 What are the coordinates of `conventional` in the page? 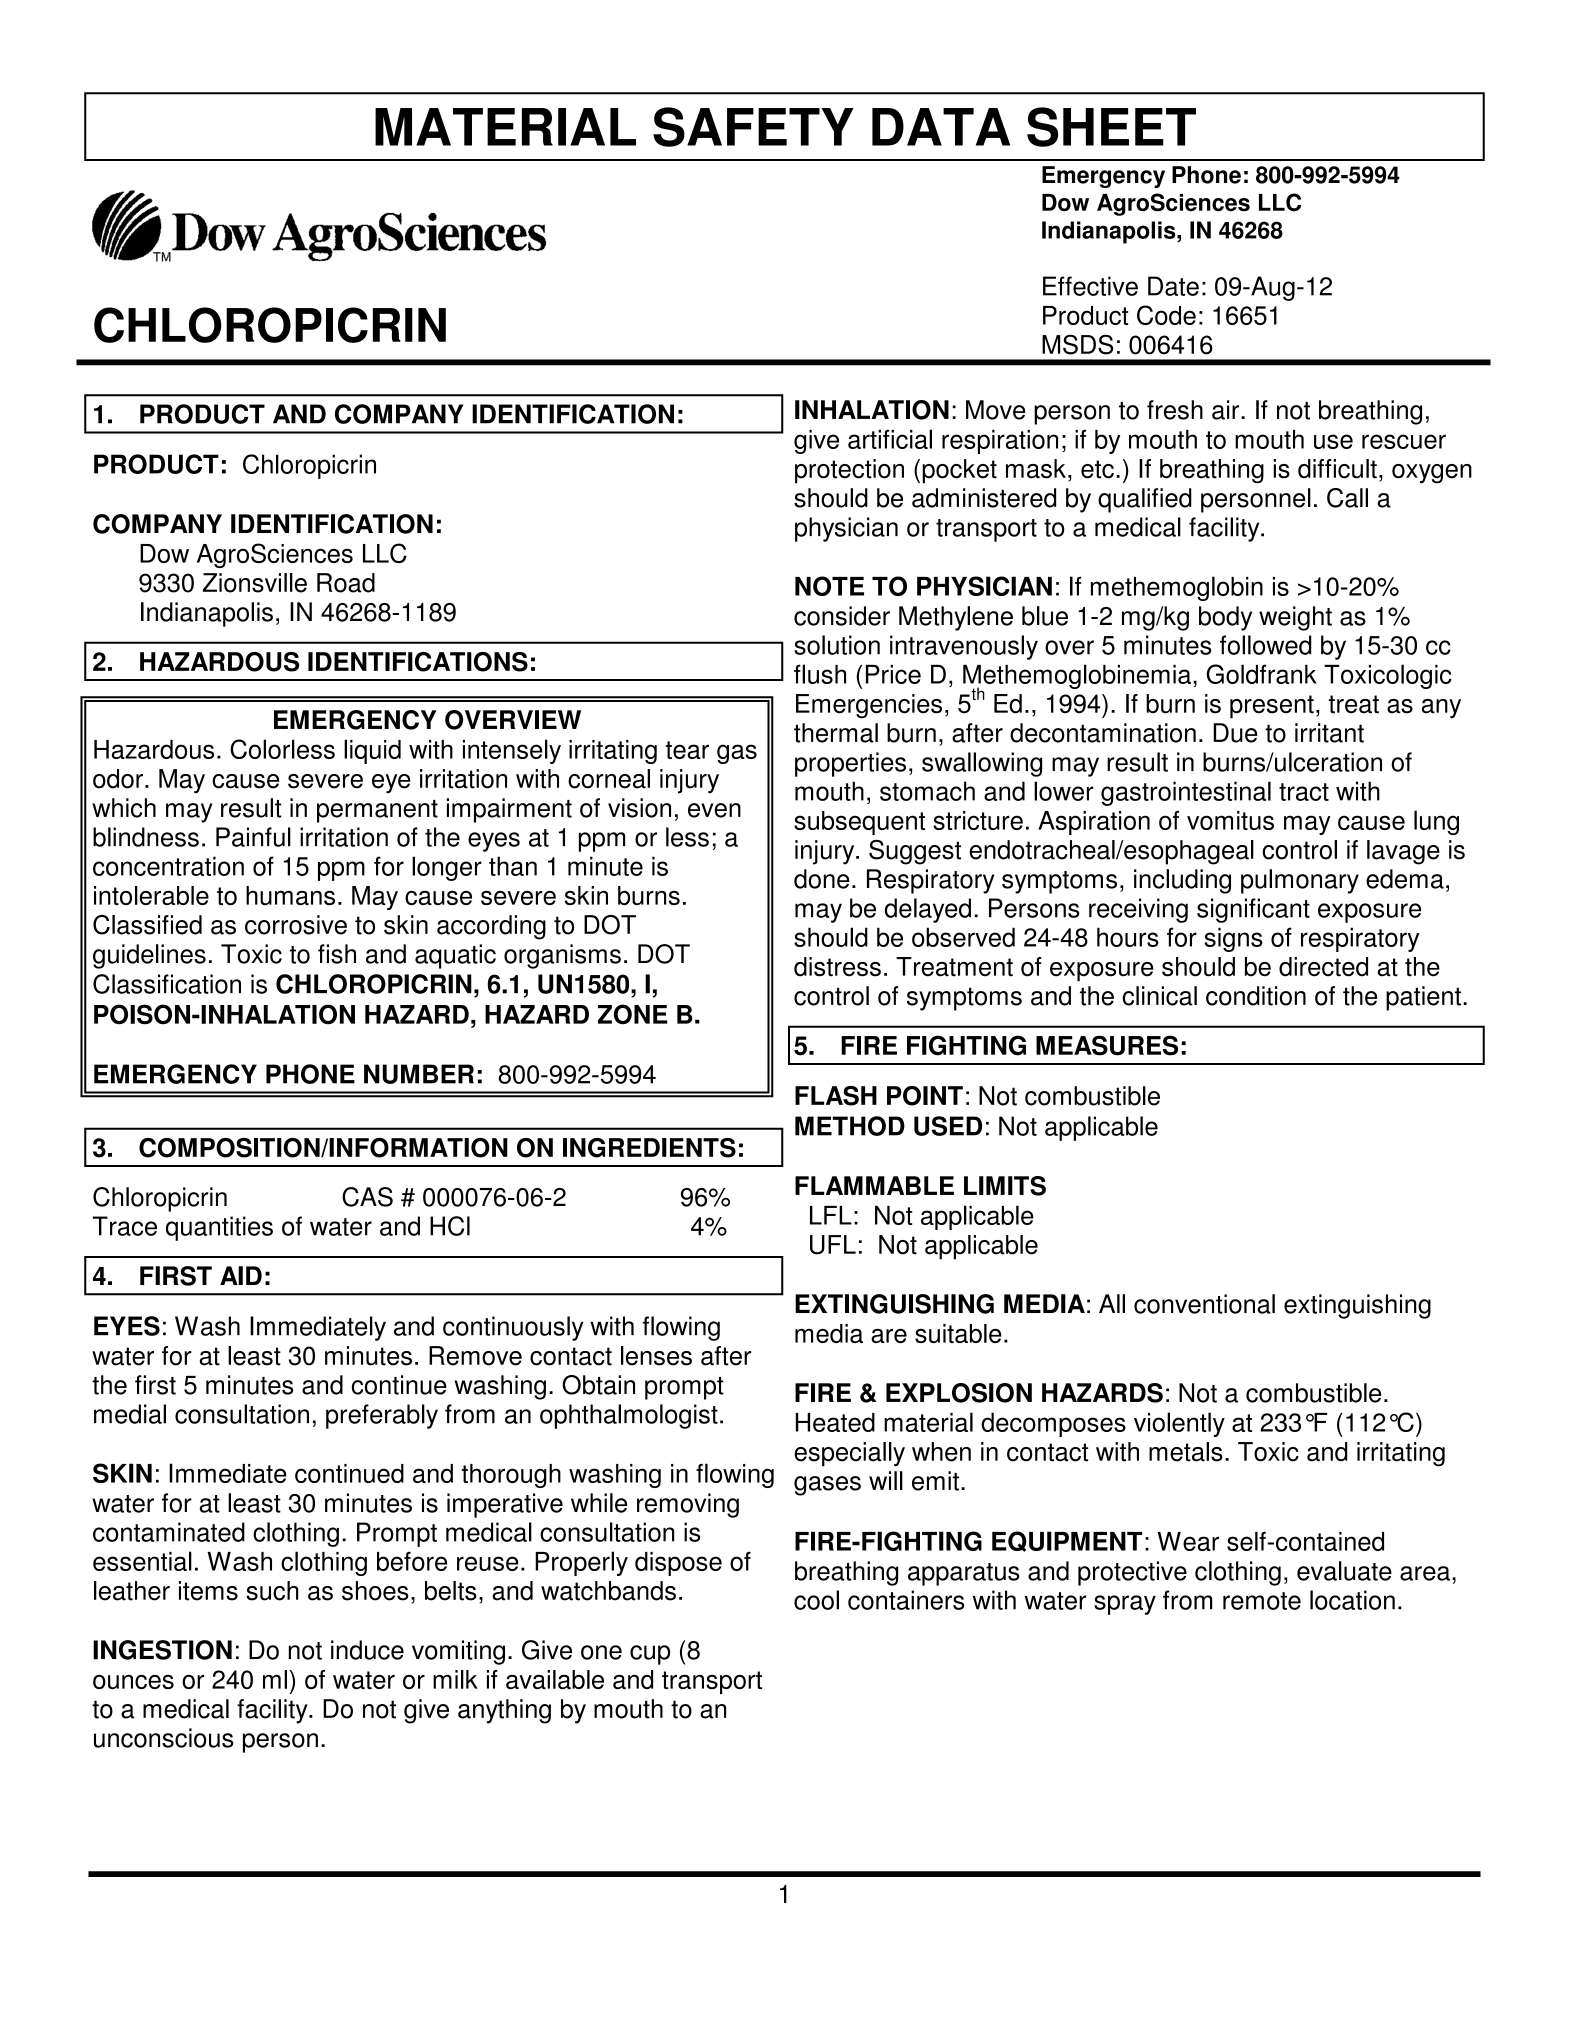 It's located at (1204, 1304).
